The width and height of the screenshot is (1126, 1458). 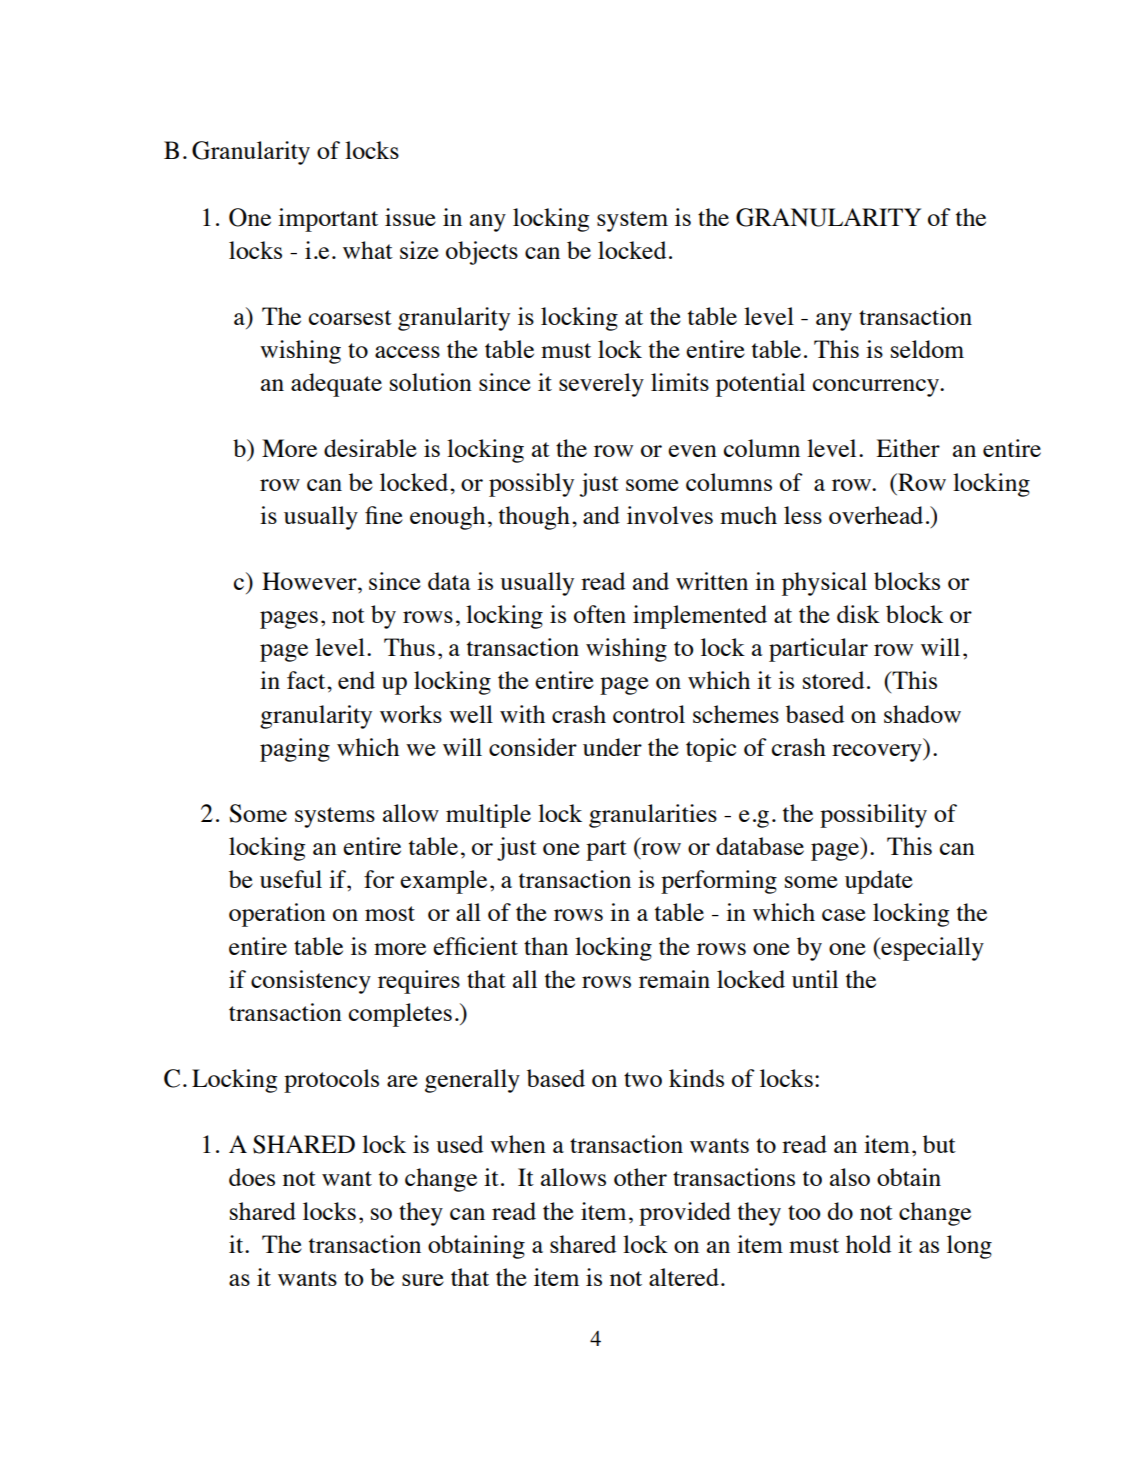 What do you see at coordinates (390, 913) in the screenshot?
I see `most` at bounding box center [390, 913].
